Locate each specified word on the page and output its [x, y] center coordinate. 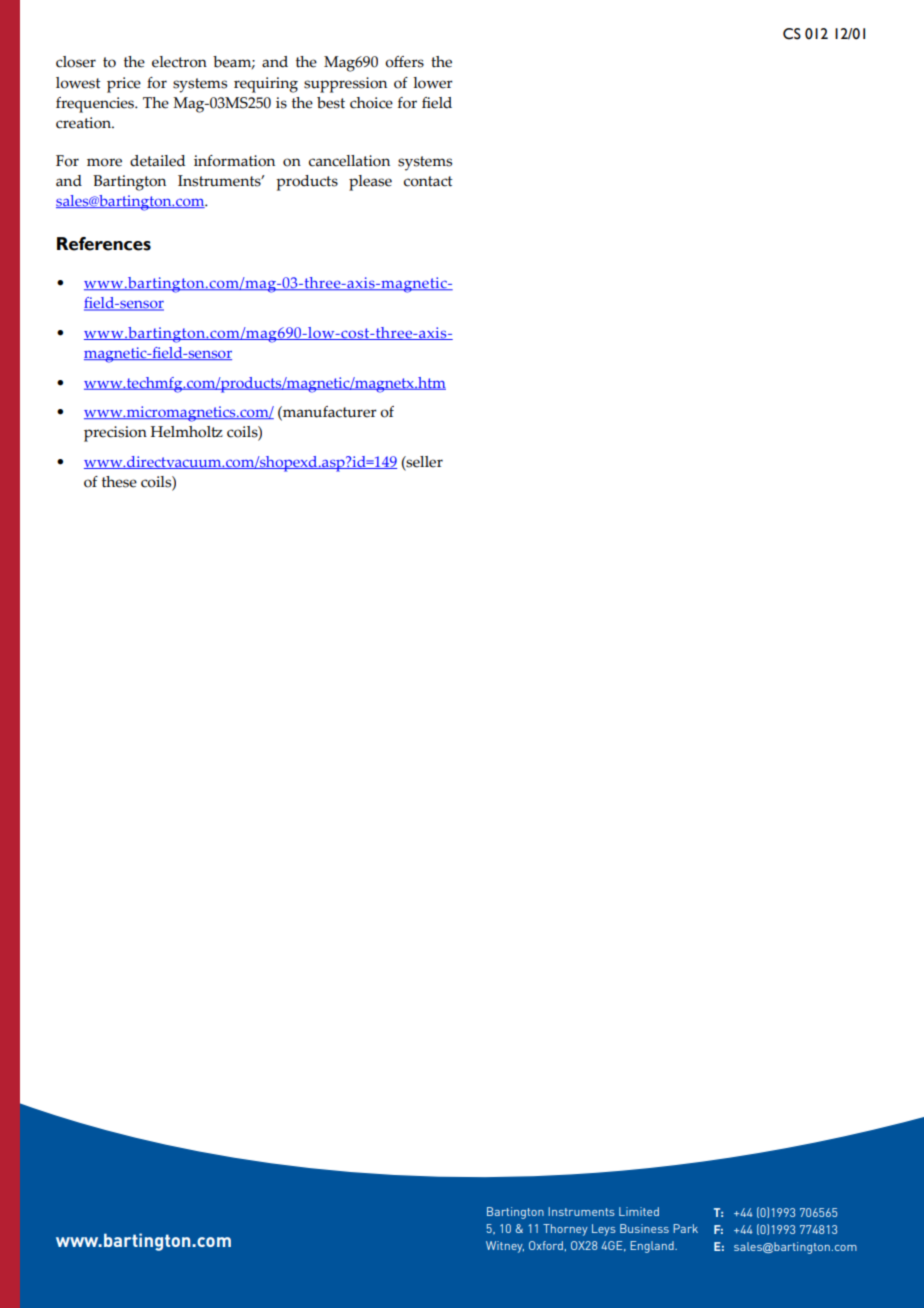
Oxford [546, 1245]
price [124, 85]
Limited [639, 1211]
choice [371, 103]
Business [644, 1228]
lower [433, 83]
